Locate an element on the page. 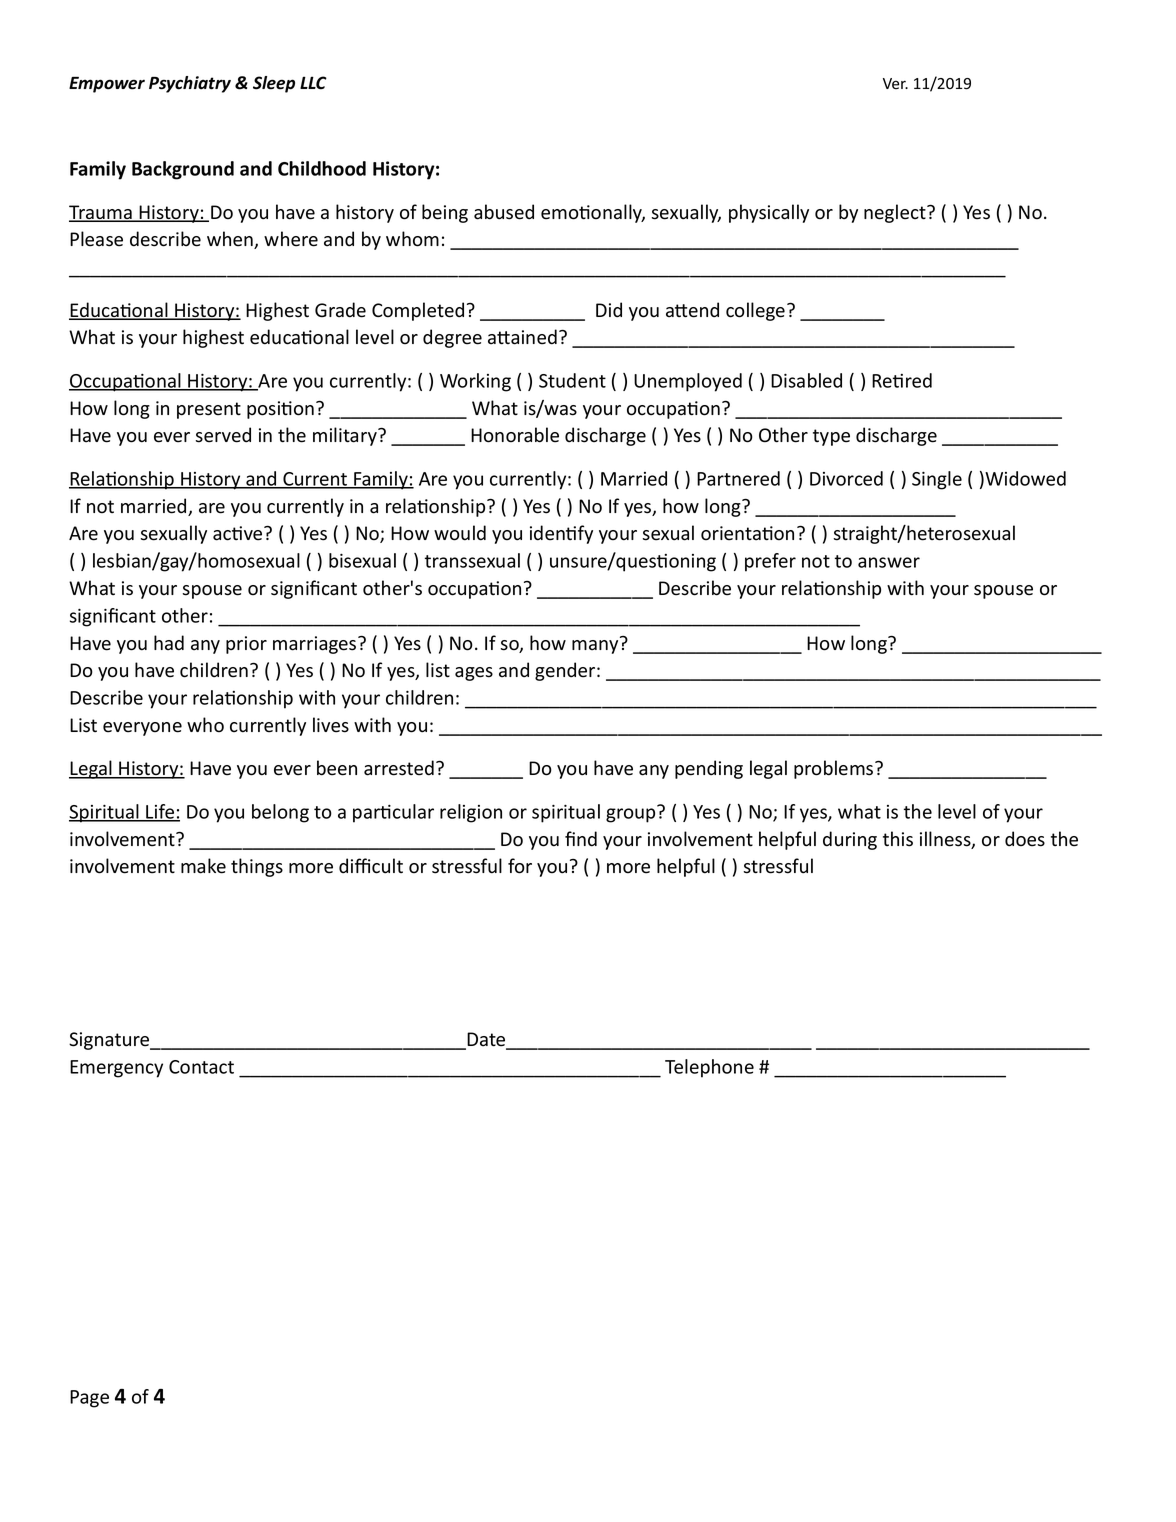 This image has width=1176, height=1522. illness is located at coordinates (946, 840).
